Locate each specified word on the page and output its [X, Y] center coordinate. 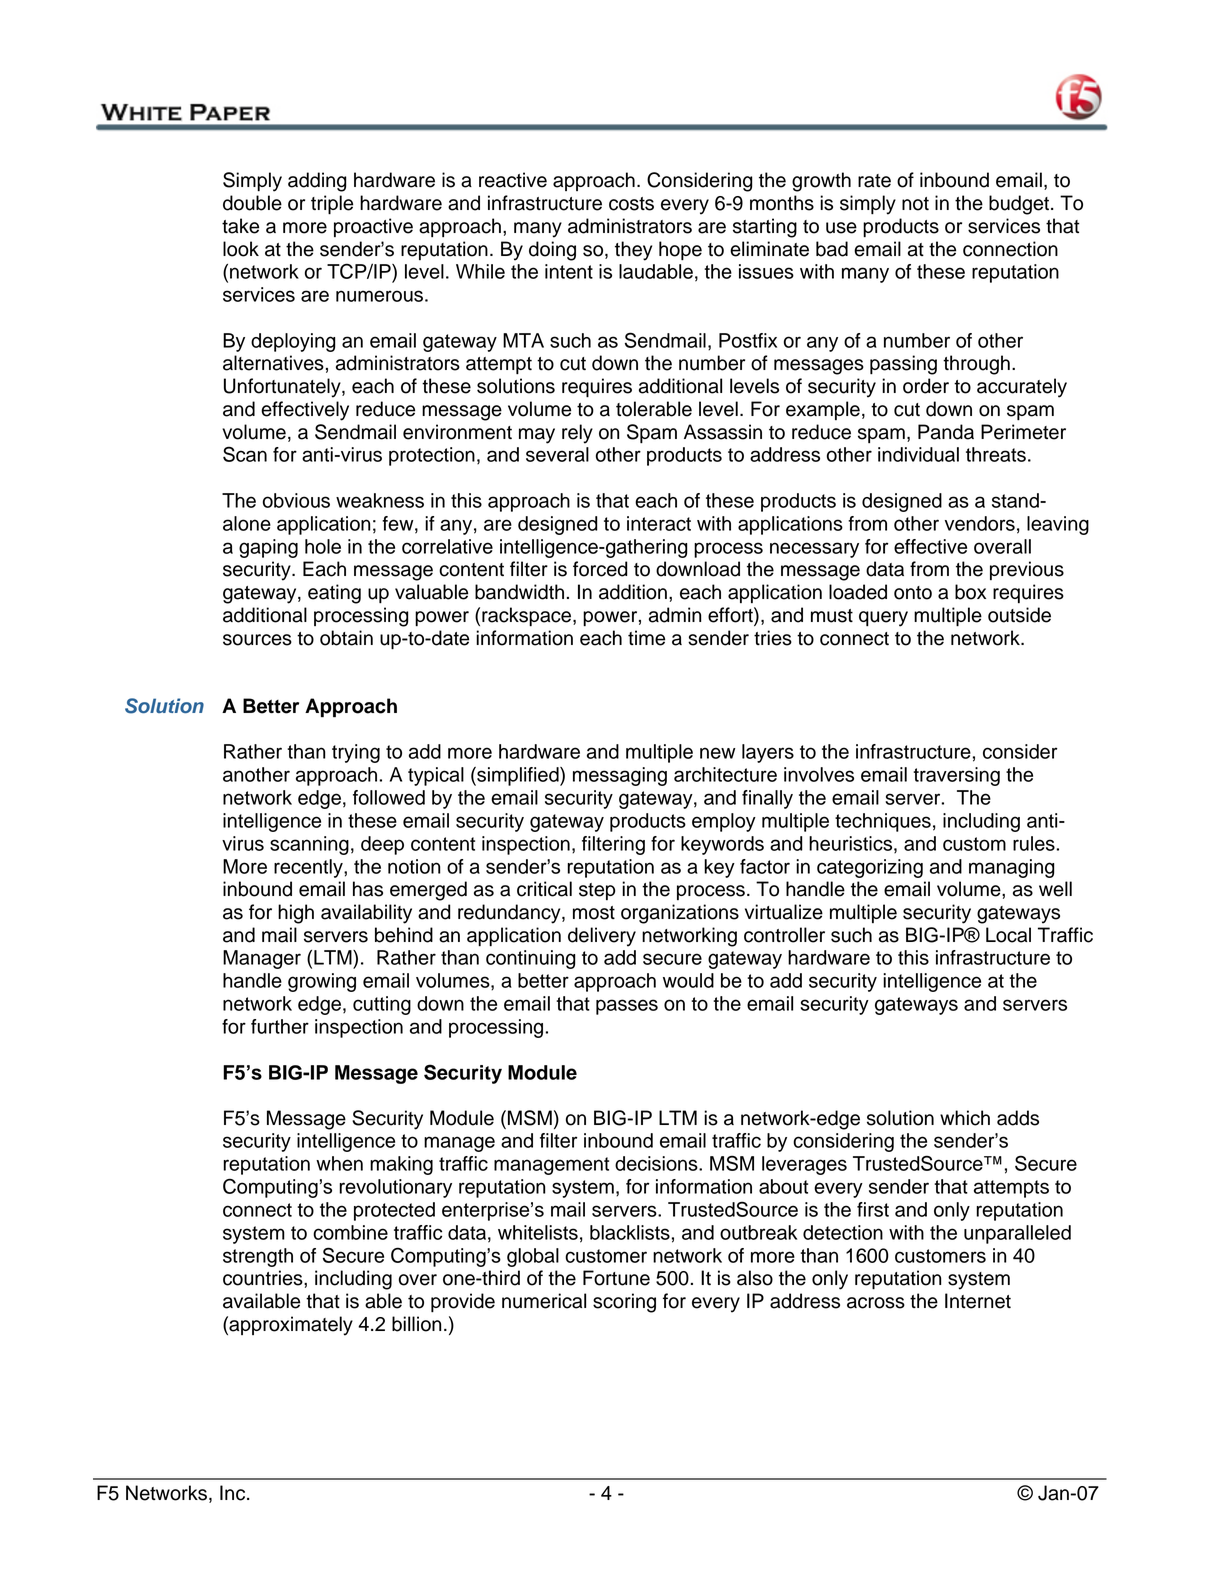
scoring [624, 1303]
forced [600, 569]
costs [631, 204]
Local [1008, 935]
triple [332, 204]
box [970, 592]
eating [334, 594]
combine [350, 1232]
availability [366, 914]
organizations [680, 914]
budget [1020, 205]
